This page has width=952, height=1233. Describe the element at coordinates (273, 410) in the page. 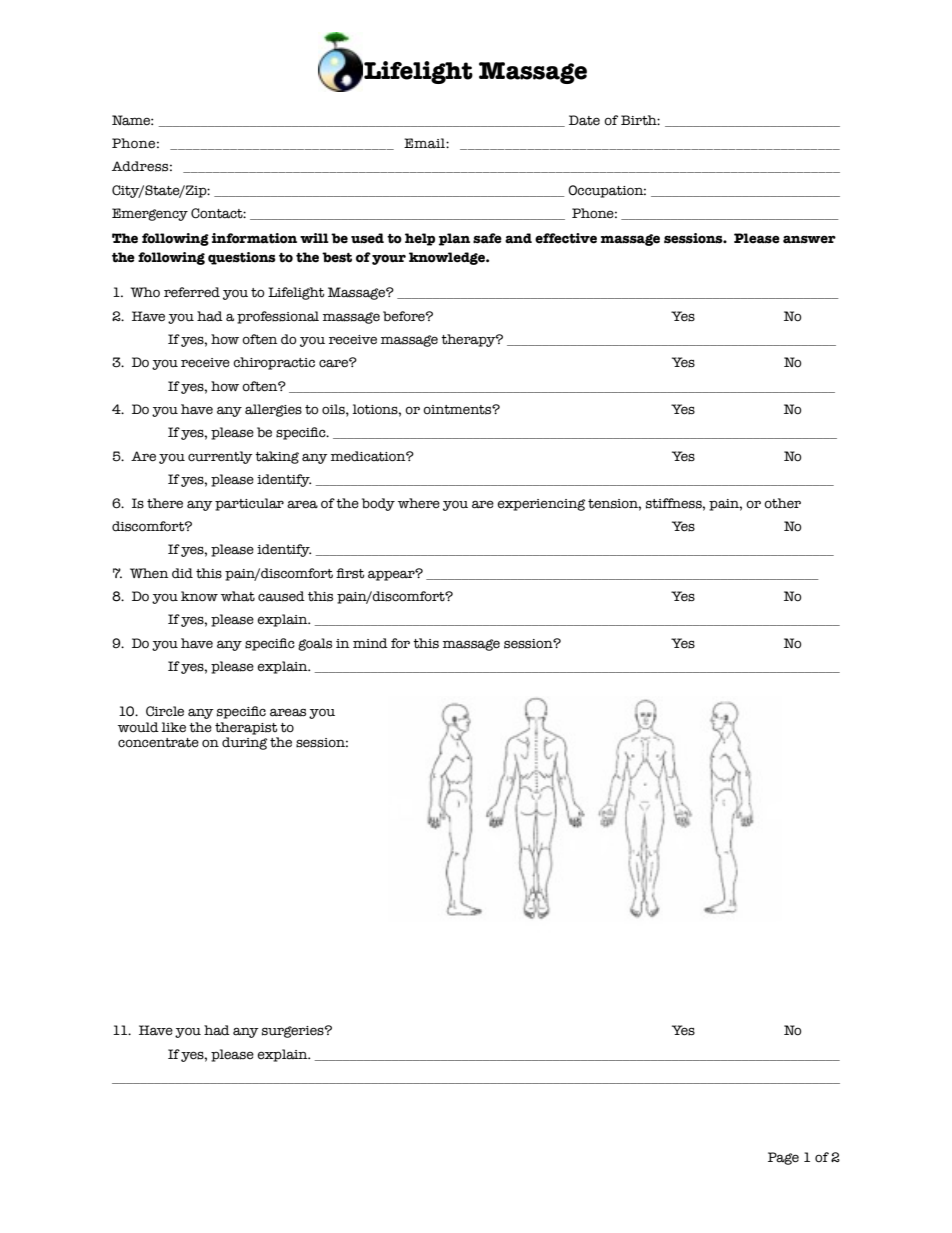

I see `allergies` at that location.
